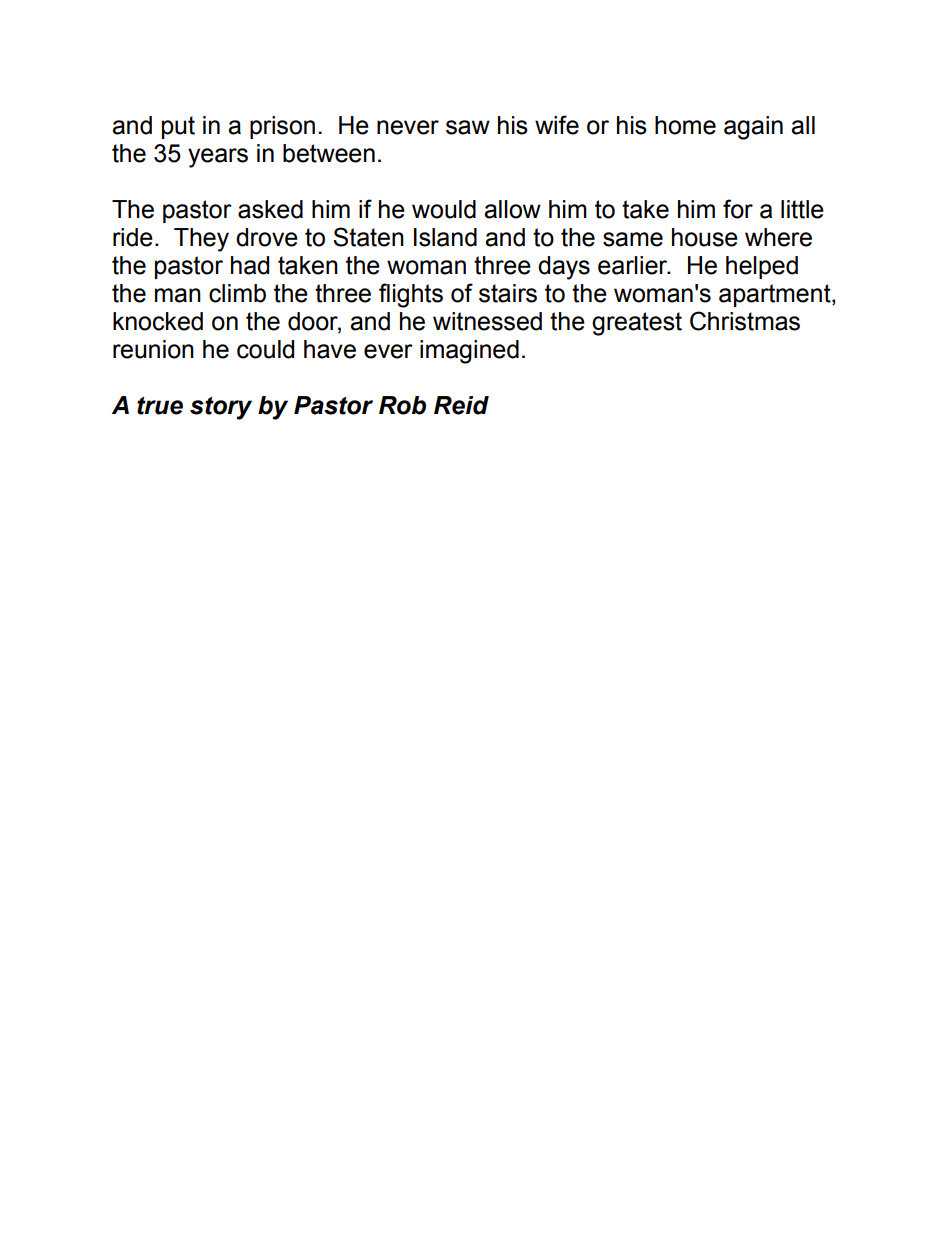  What do you see at coordinates (745, 321) in the image?
I see `Christmas` at bounding box center [745, 321].
